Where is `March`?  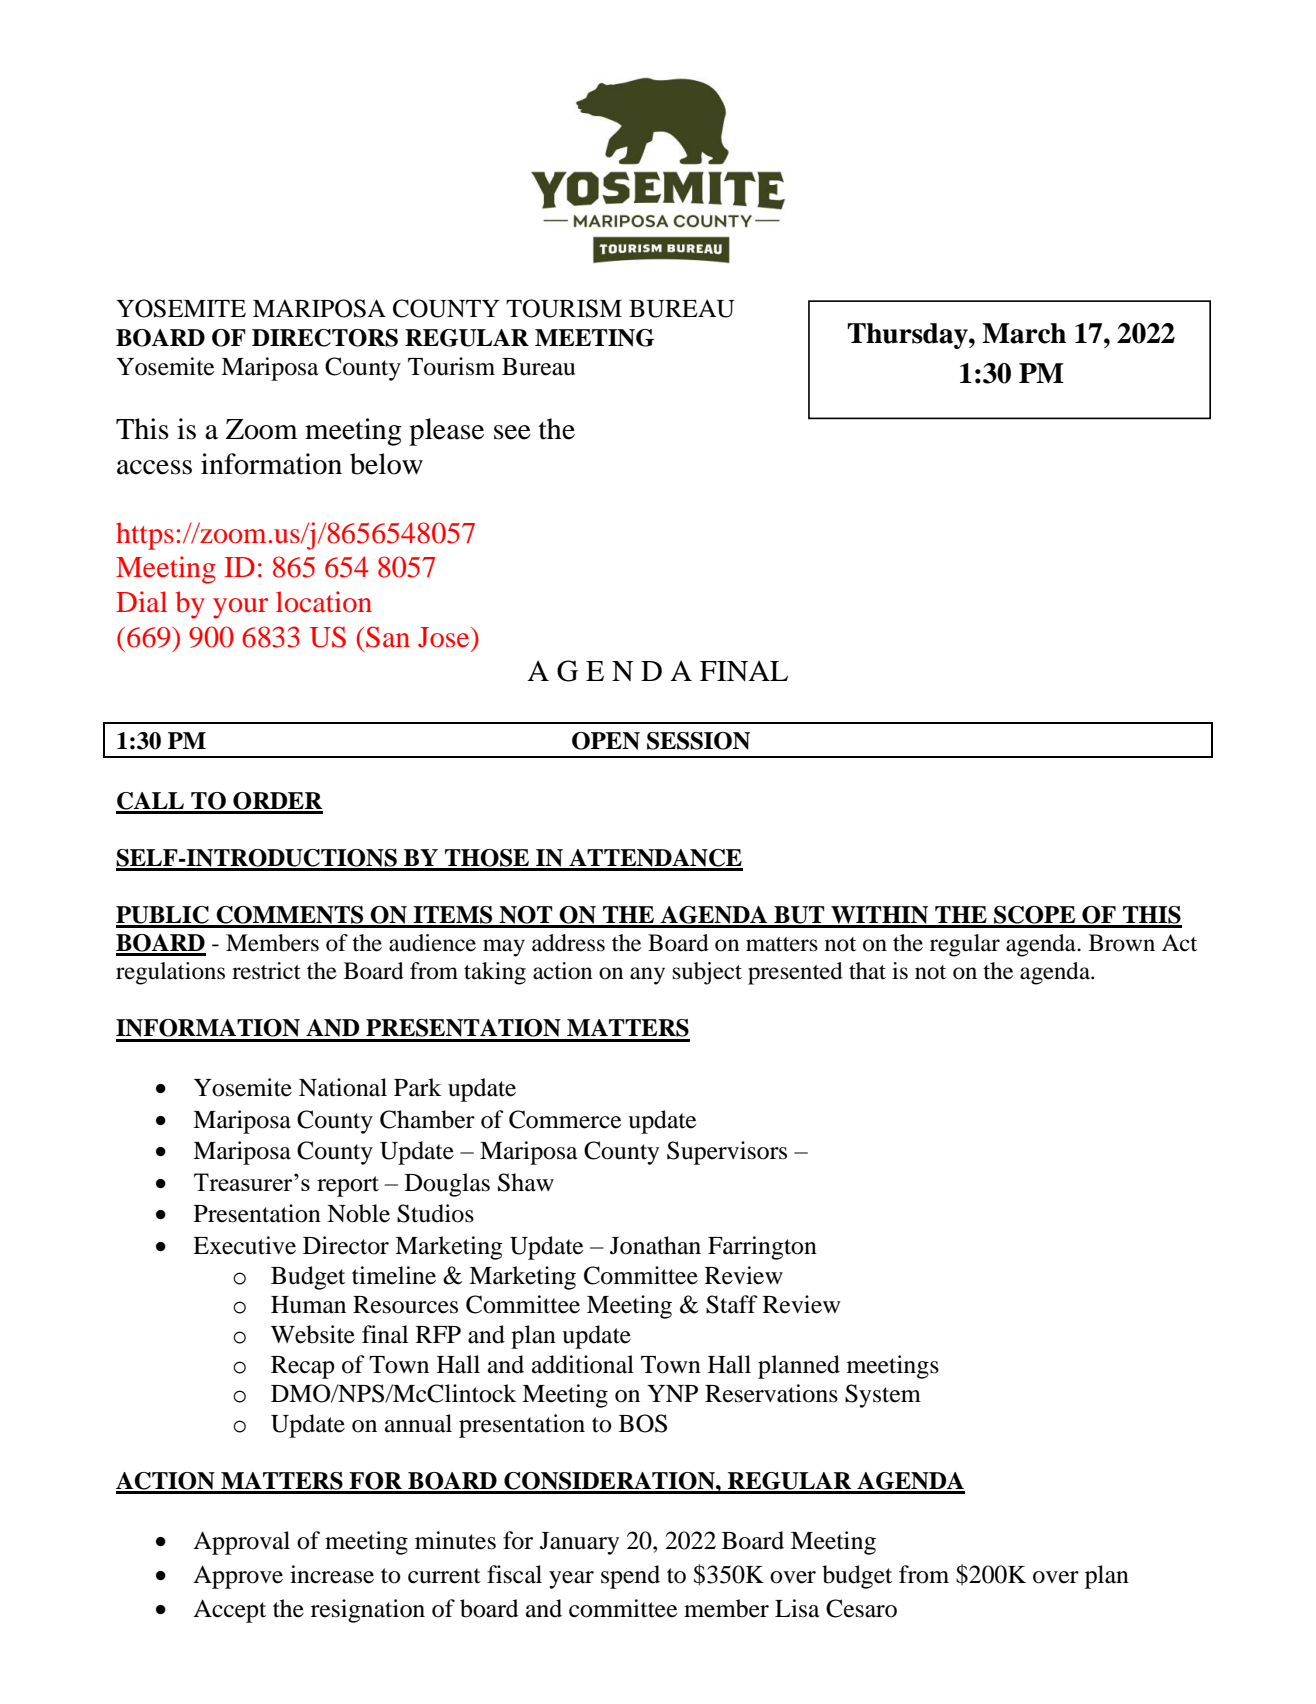
March is located at coordinates (1024, 333).
